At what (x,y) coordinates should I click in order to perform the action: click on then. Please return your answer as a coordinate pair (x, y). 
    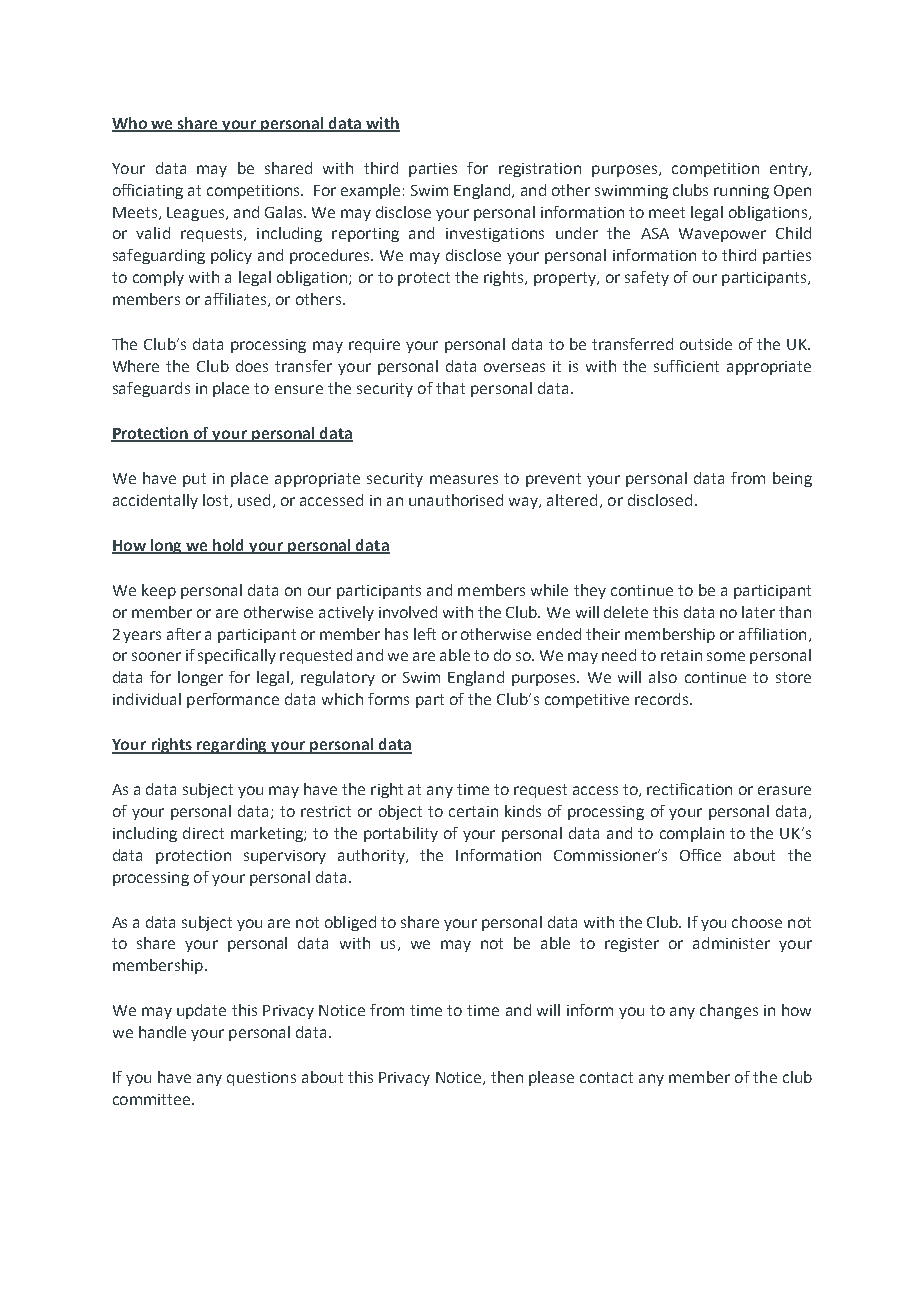
    Looking at the image, I should click on (507, 1077).
